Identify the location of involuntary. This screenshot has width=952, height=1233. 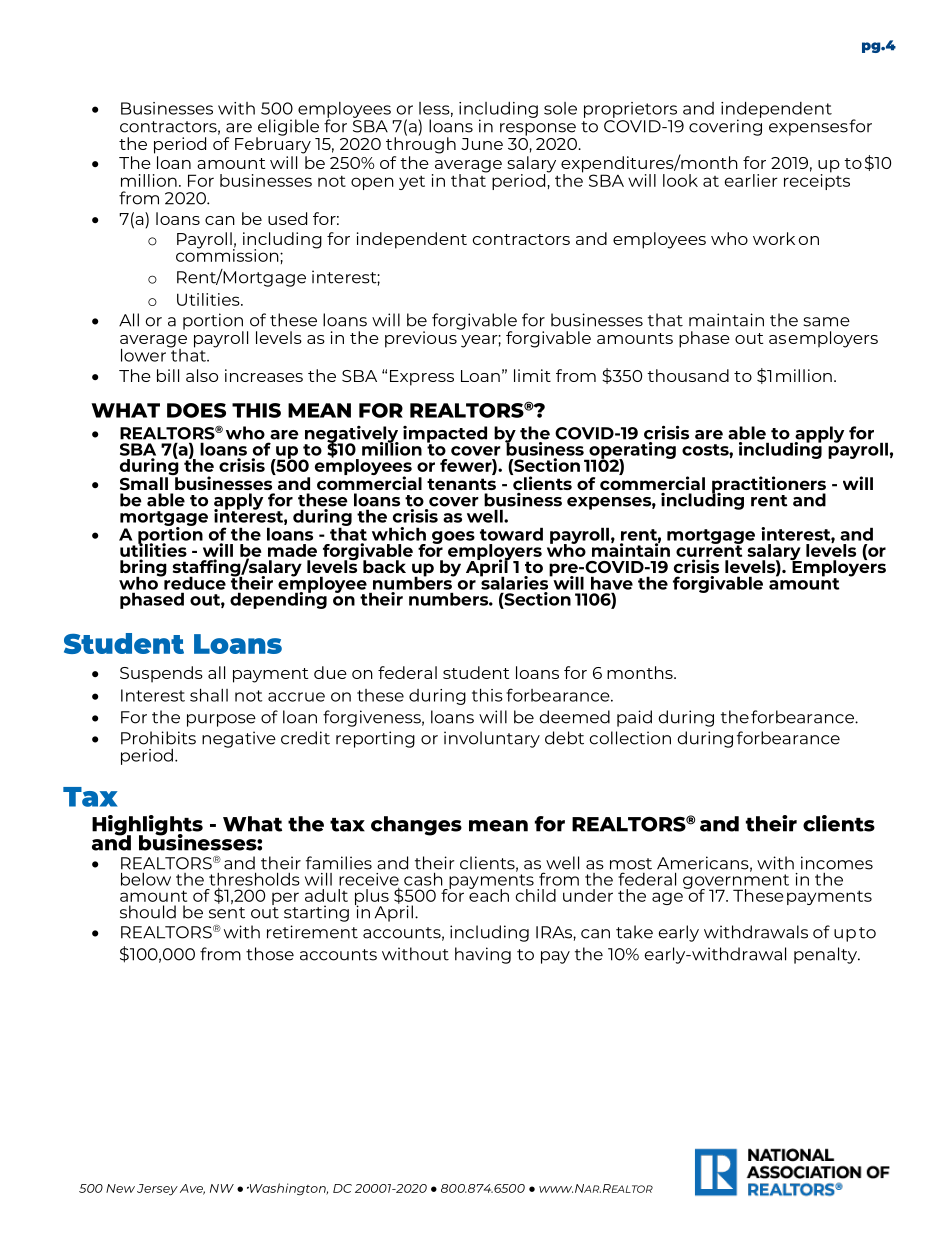
(492, 739).
